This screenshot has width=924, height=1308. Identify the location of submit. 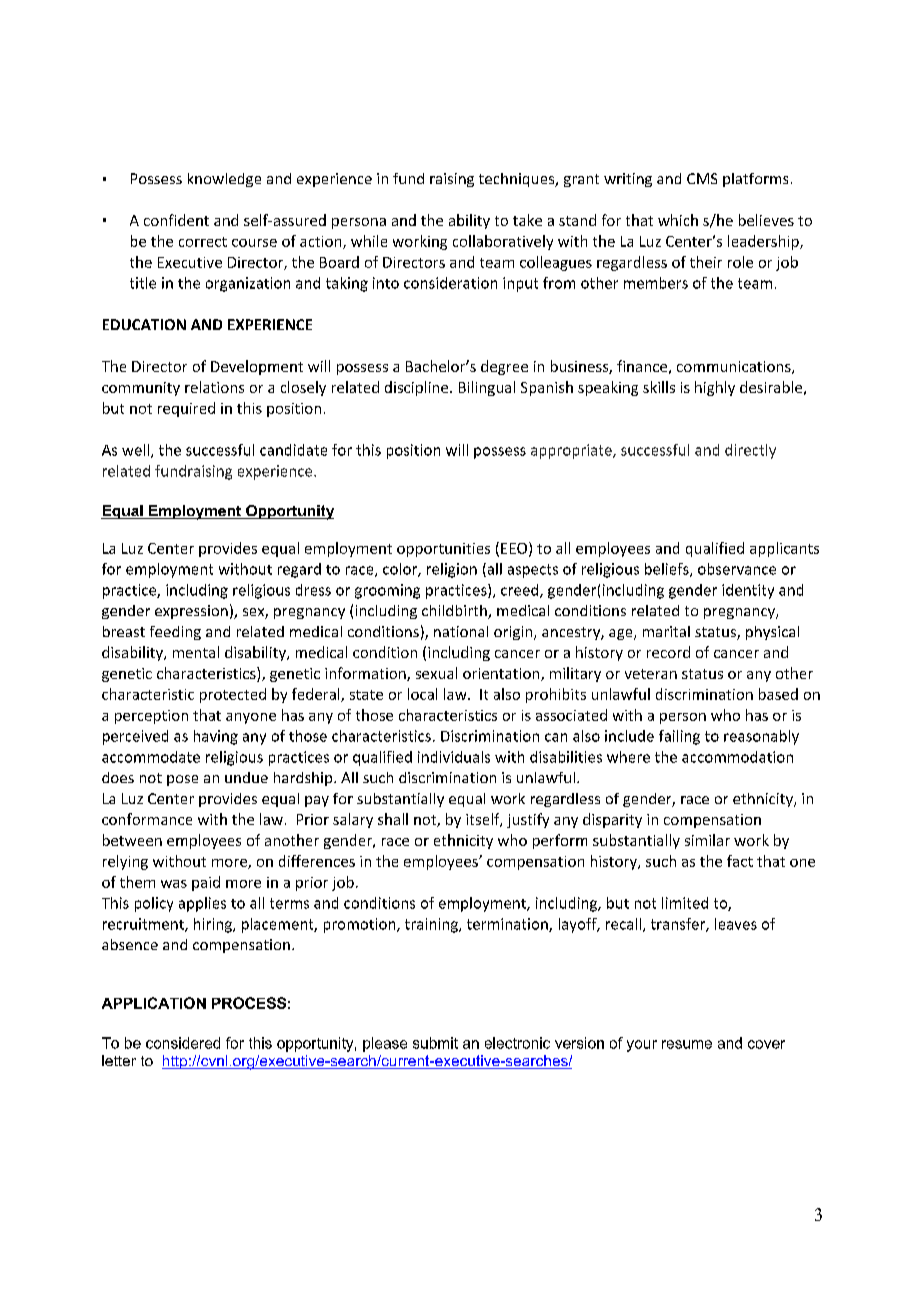
(435, 1043).
